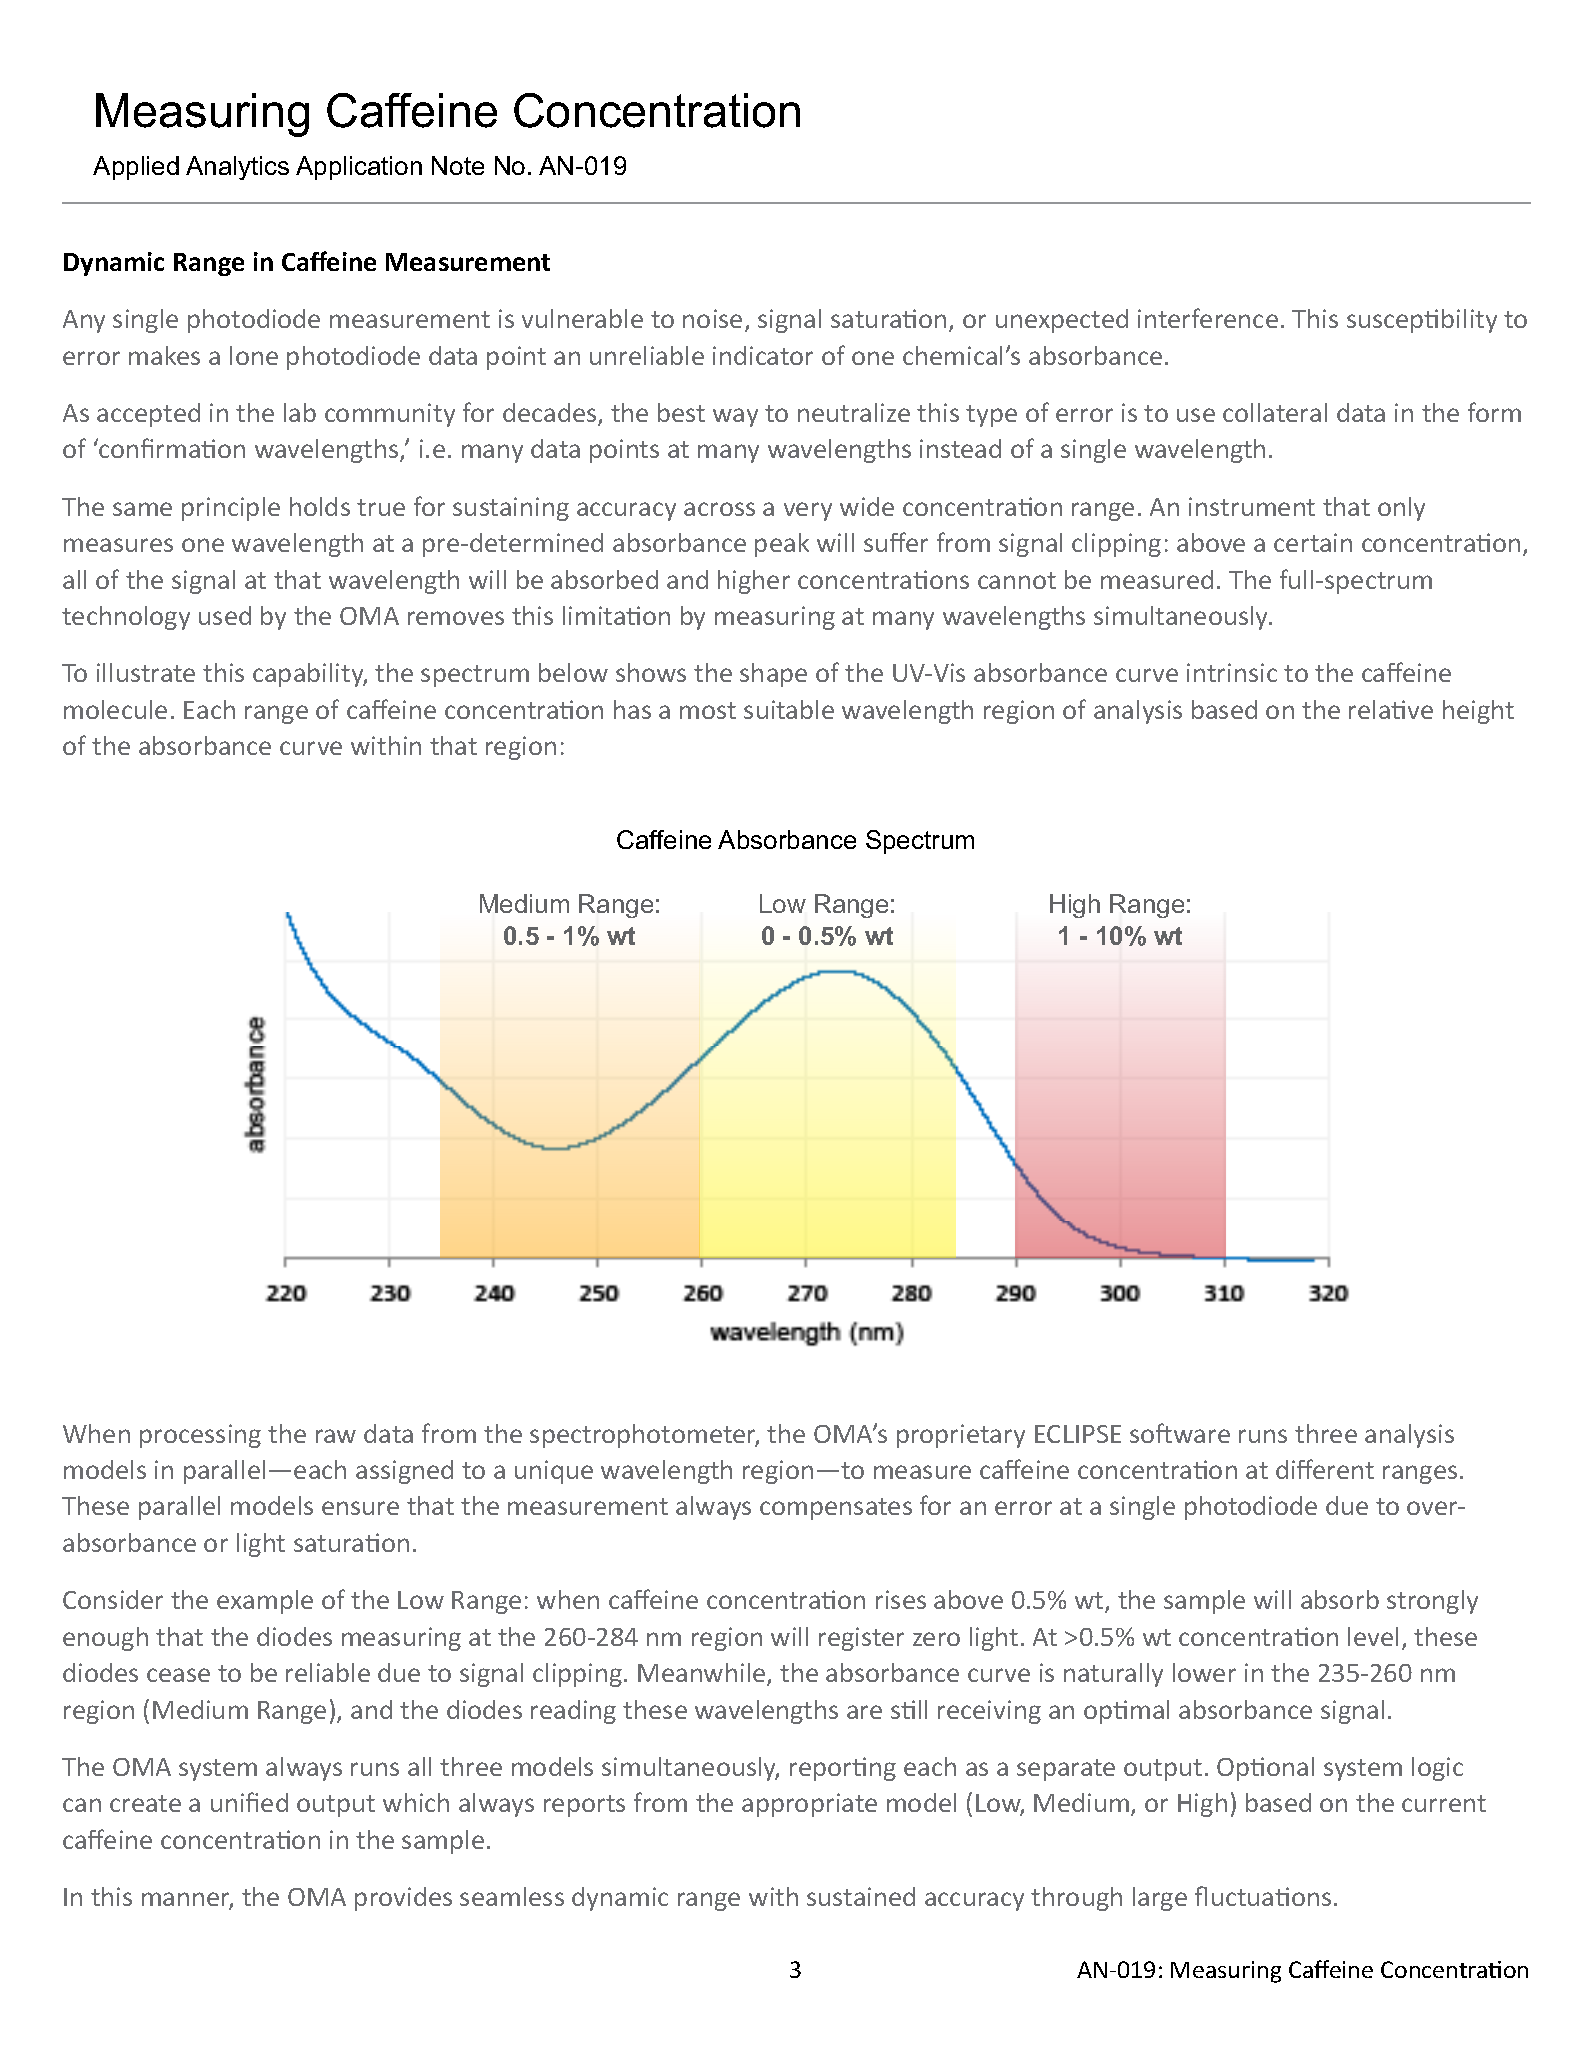  What do you see at coordinates (712, 318) in the screenshot?
I see `noise` at bounding box center [712, 318].
